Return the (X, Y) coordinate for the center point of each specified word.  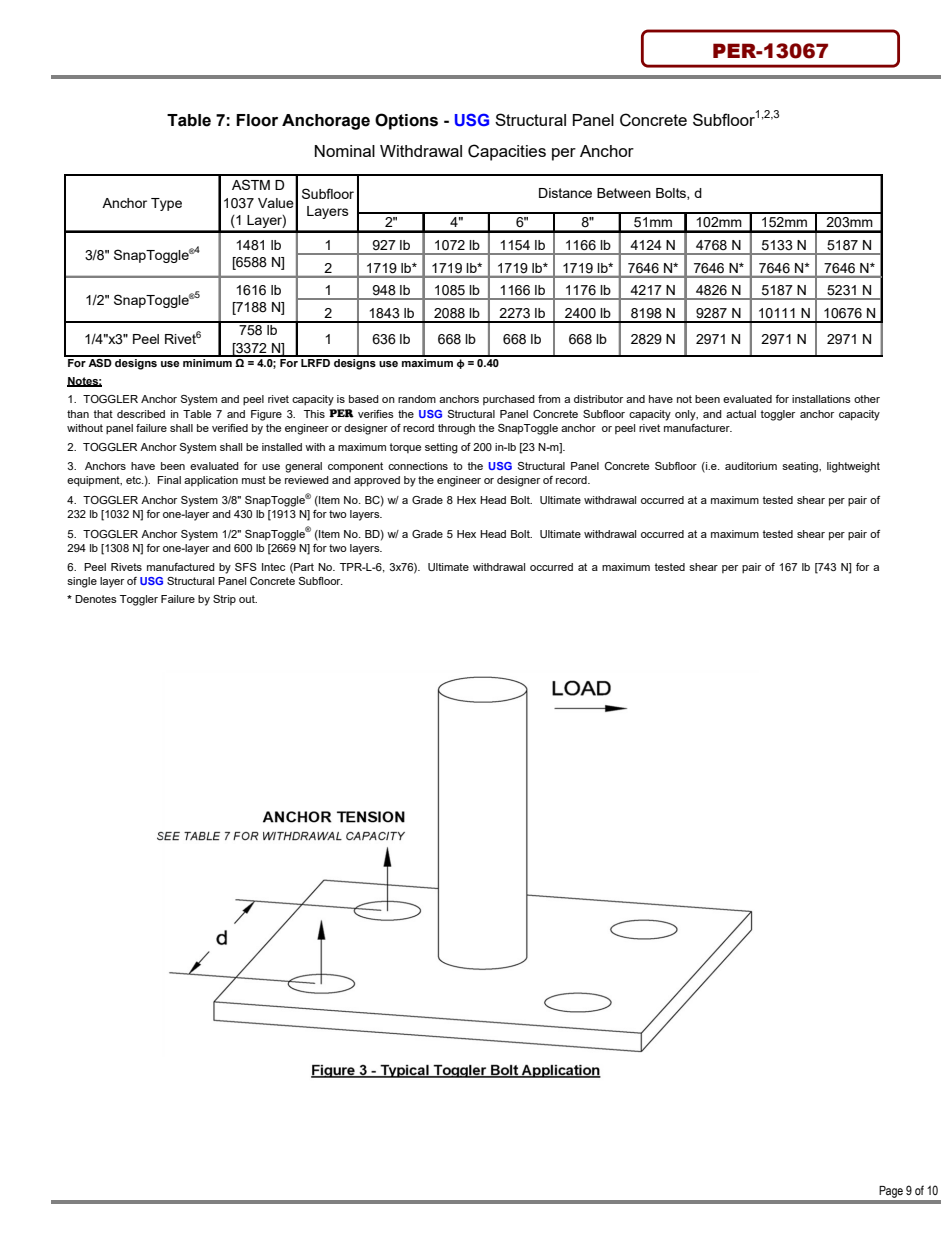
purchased (509, 400)
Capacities (507, 152)
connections (418, 466)
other (867, 399)
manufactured (181, 567)
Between (624, 193)
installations (821, 399)
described (141, 414)
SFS (246, 567)
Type (166, 204)
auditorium (751, 466)
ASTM (251, 184)
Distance (565, 193)
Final (169, 480)
